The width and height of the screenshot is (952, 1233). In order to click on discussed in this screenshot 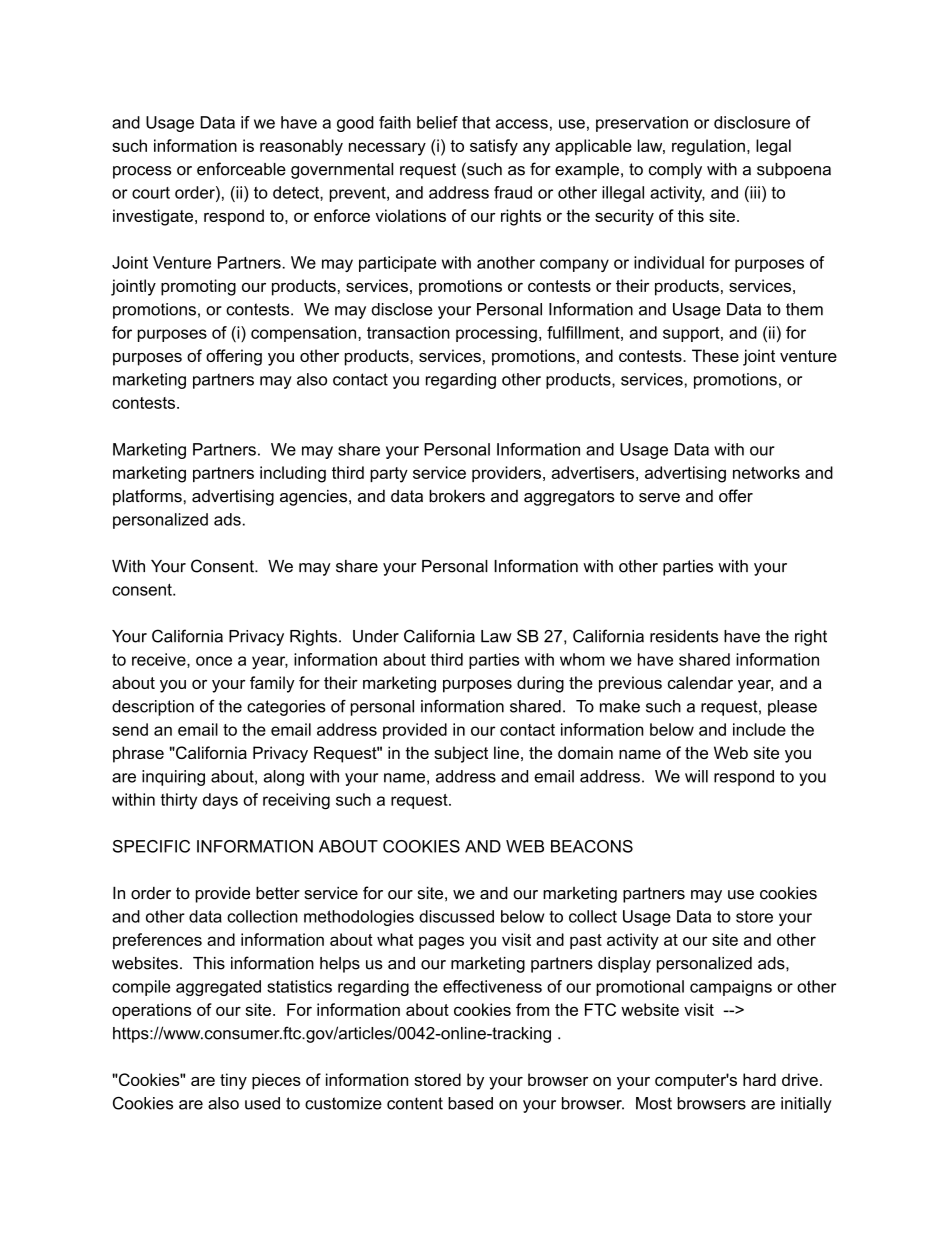, I will do `click(456, 916)`.
